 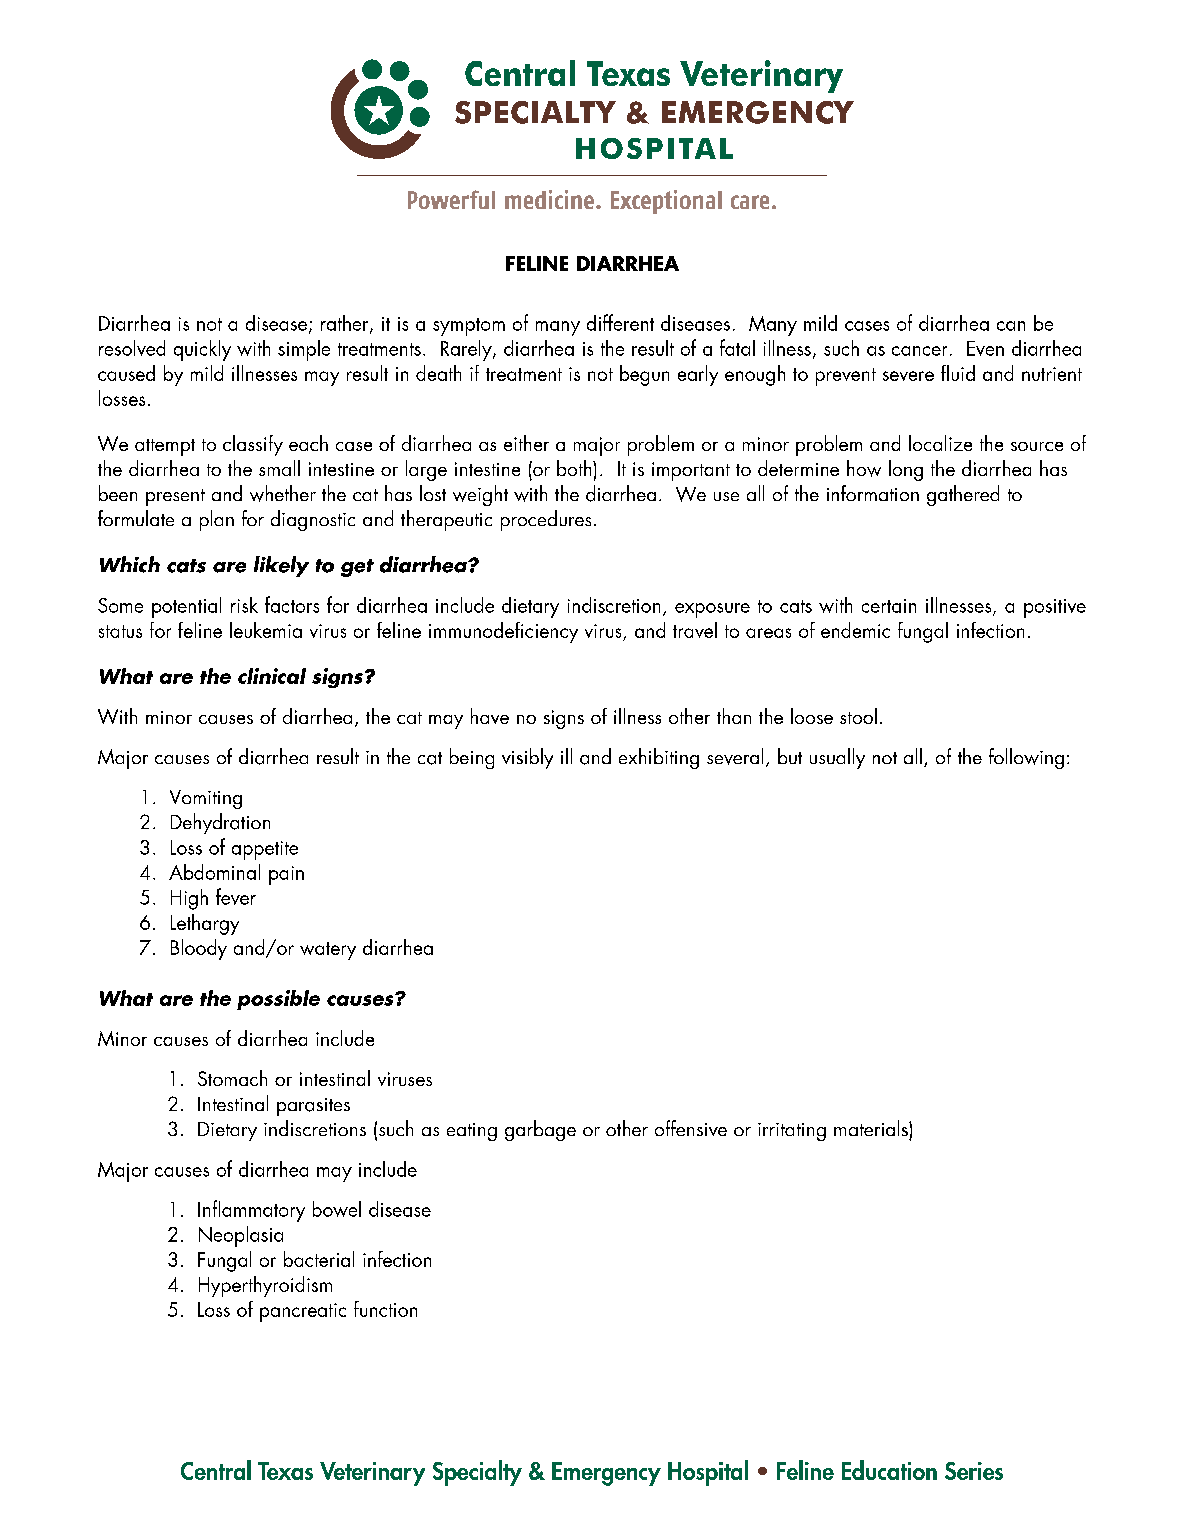 I want to click on following, so click(x=1026, y=758).
